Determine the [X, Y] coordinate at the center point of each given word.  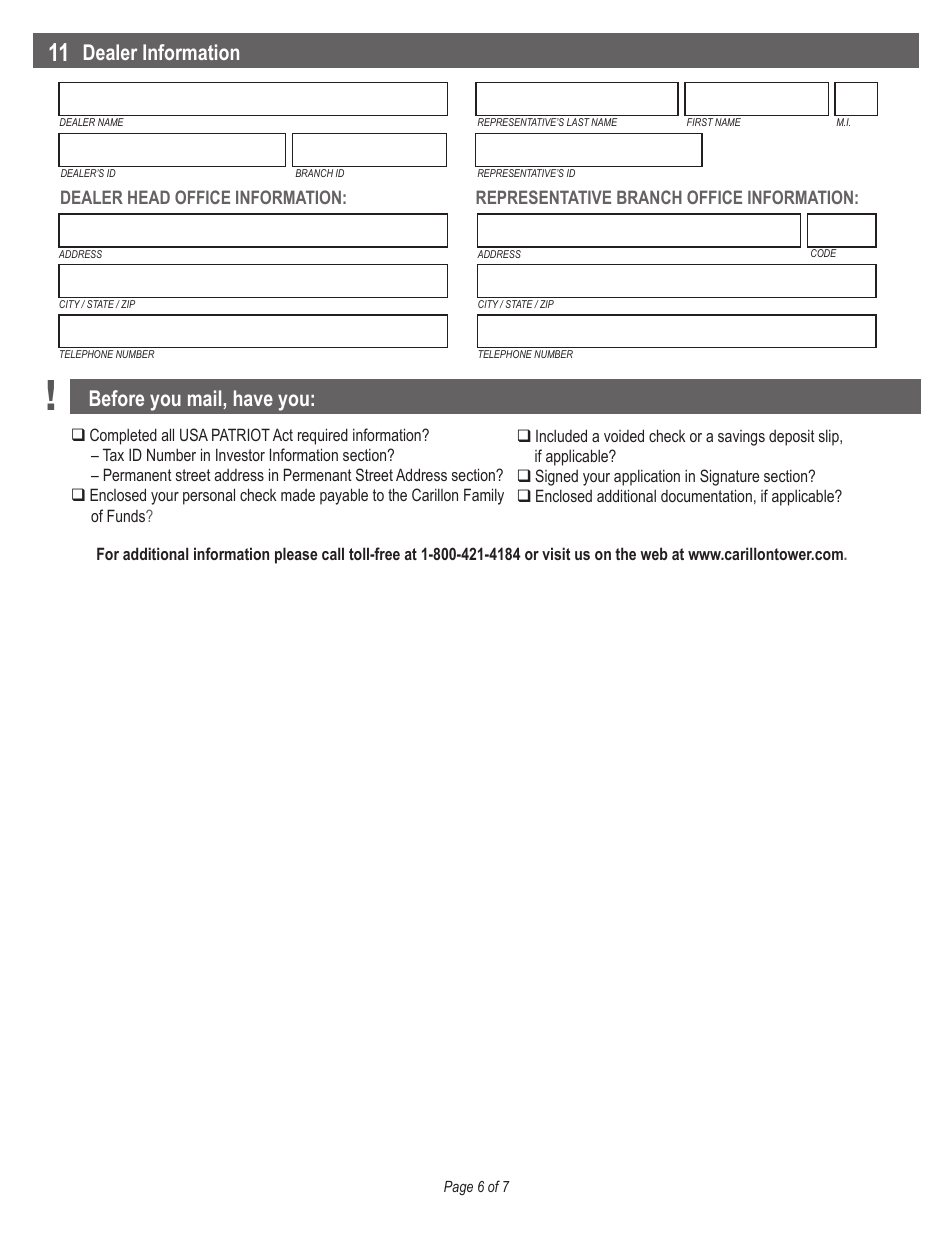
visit [556, 553]
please [296, 555]
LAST [578, 122]
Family [484, 496]
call [333, 553]
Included [561, 435]
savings [741, 438]
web [654, 553]
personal [209, 496]
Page [458, 1188]
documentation [706, 495]
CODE [824, 252]
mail [206, 399]
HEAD [149, 197]
